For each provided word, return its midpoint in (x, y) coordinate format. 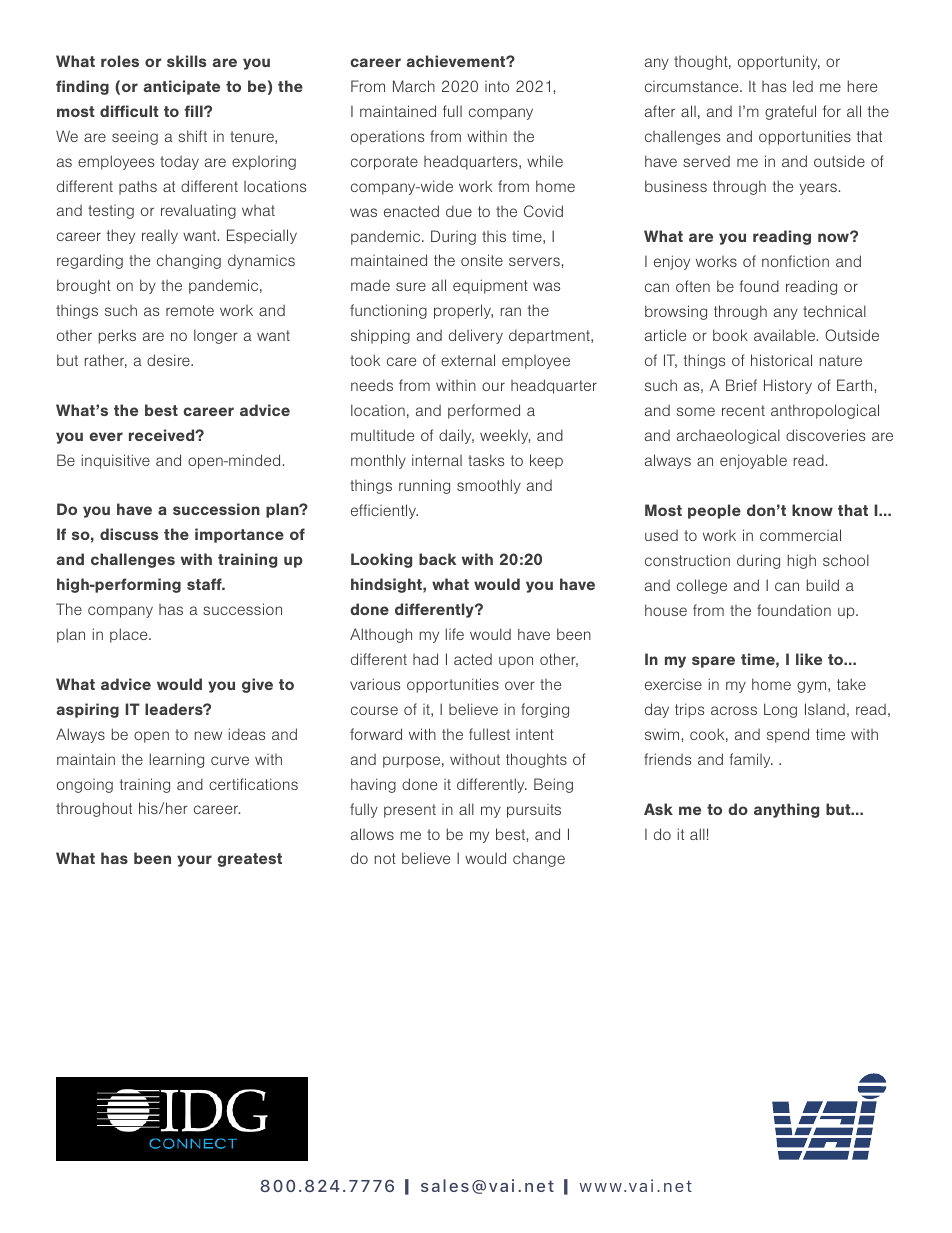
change (539, 859)
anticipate (181, 87)
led (803, 86)
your (194, 861)
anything (786, 810)
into (497, 86)
